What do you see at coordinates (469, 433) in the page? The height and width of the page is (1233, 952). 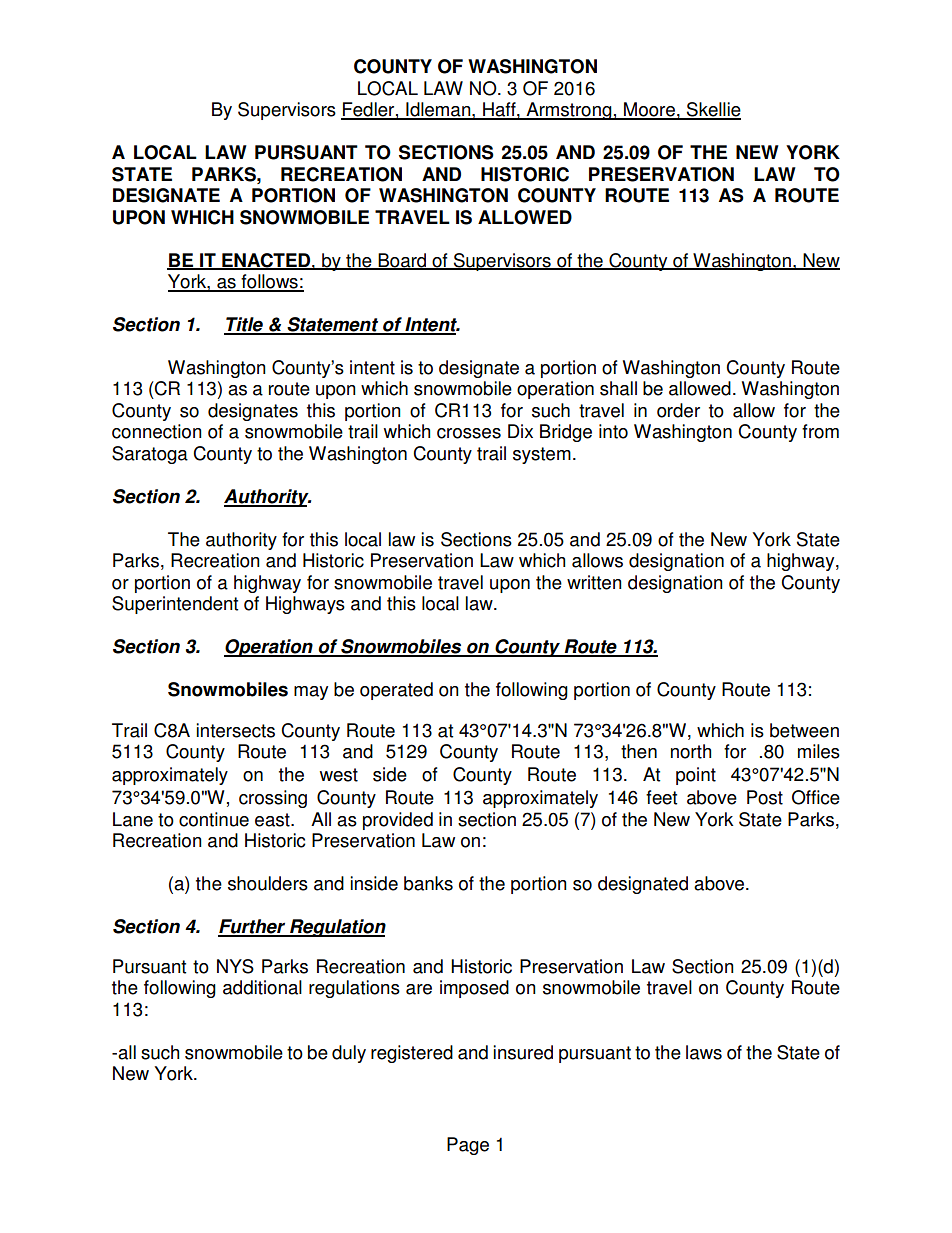 I see `crosses` at bounding box center [469, 433].
